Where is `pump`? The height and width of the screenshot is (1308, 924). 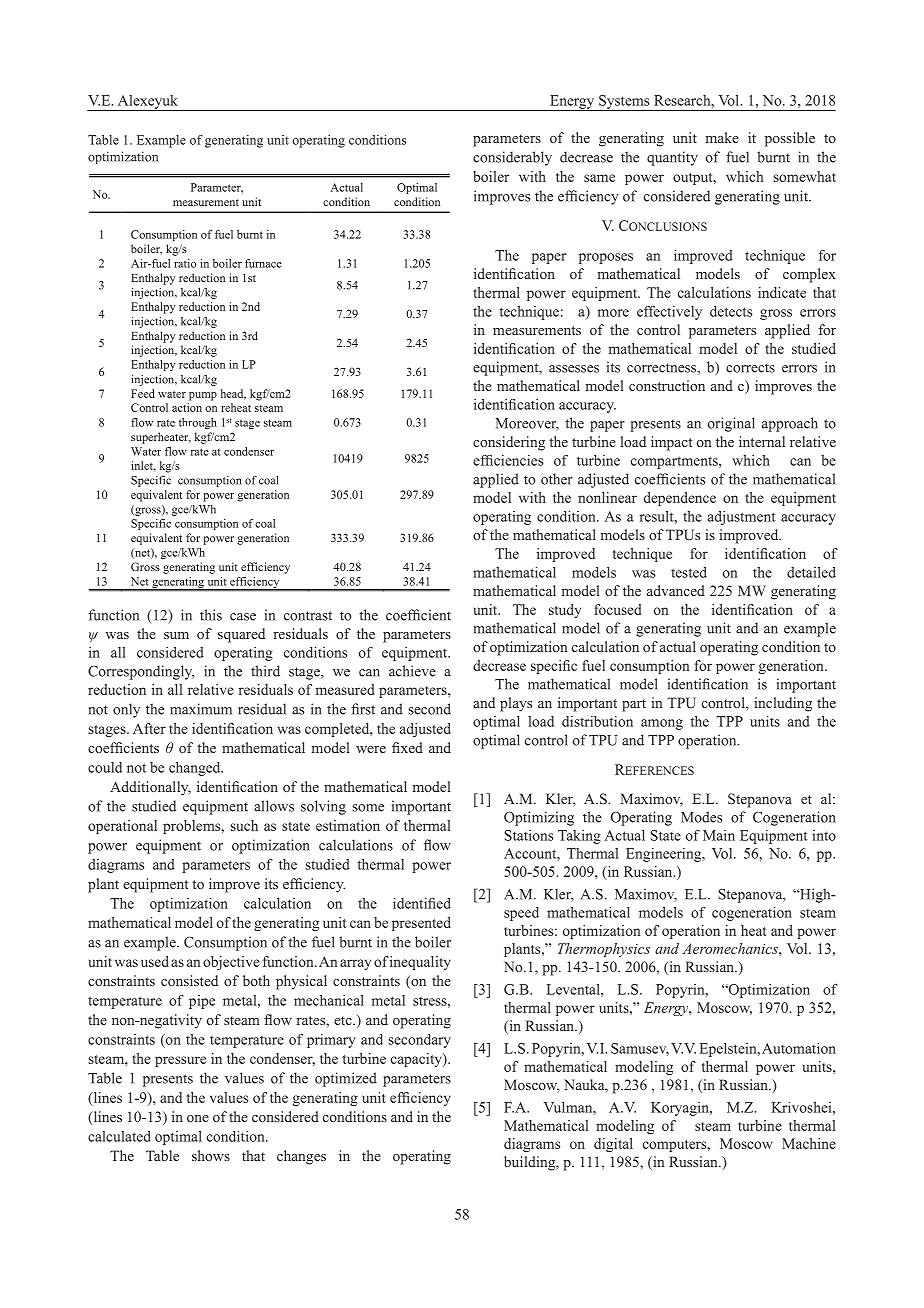
pump is located at coordinates (203, 396).
